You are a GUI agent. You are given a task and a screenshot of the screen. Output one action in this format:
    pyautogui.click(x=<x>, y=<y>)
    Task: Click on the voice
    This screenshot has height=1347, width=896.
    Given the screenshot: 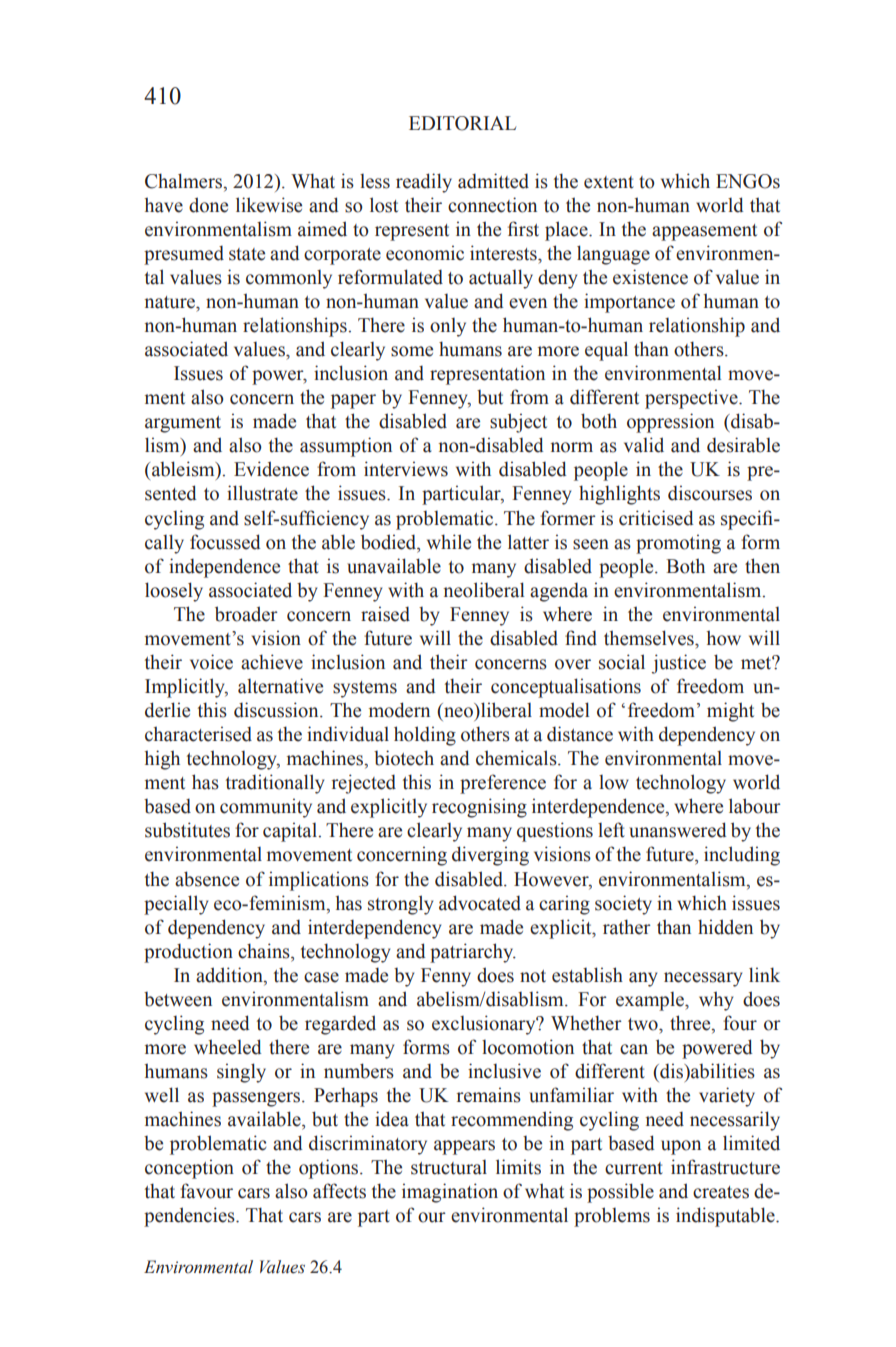 What is the action you would take?
    pyautogui.click(x=211, y=662)
